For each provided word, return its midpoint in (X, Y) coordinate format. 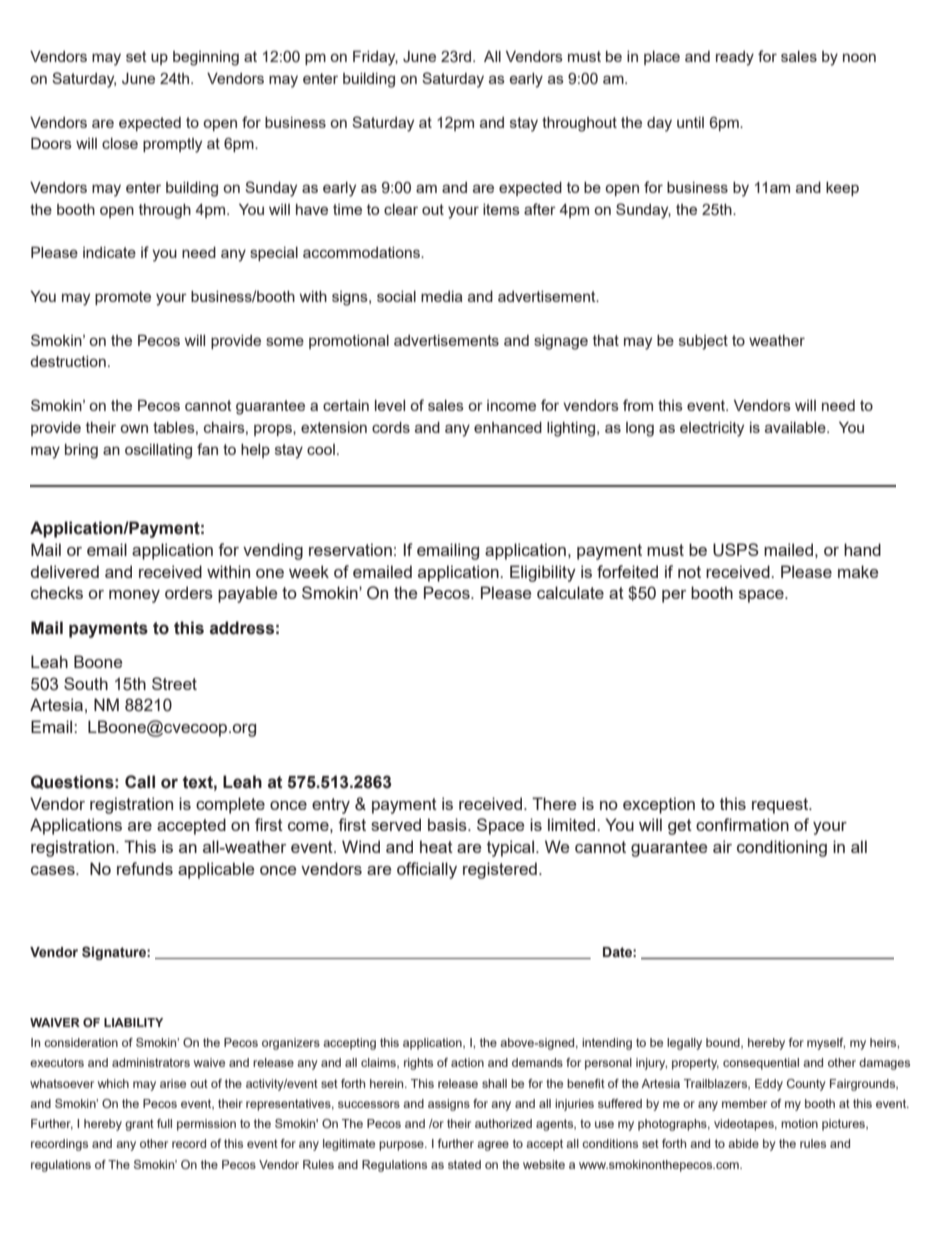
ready (735, 58)
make (858, 571)
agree (493, 1146)
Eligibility (543, 573)
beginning (206, 58)
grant (139, 1125)
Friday (375, 58)
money (134, 596)
